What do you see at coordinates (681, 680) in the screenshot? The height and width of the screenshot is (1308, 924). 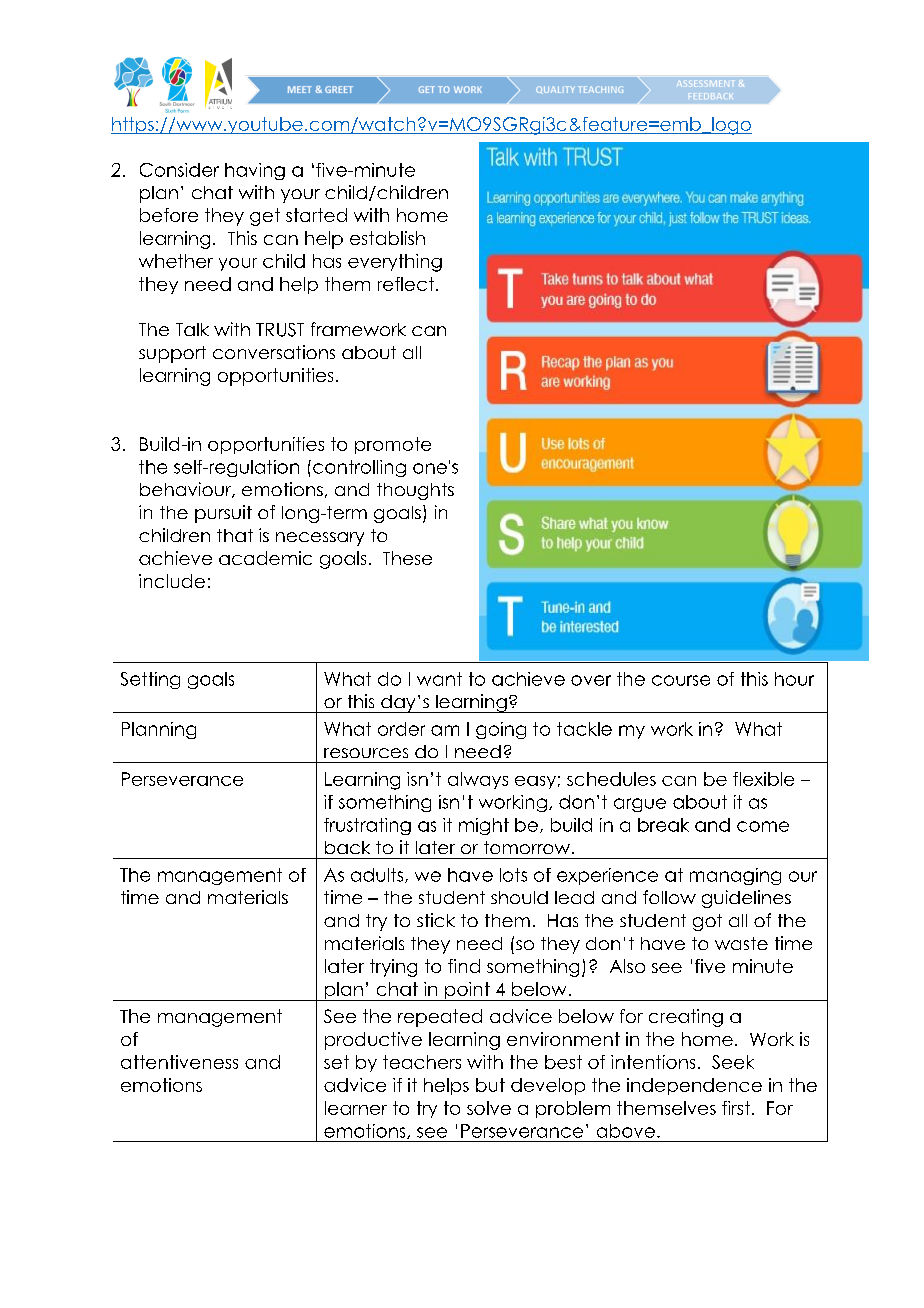 I see `course` at bounding box center [681, 680].
